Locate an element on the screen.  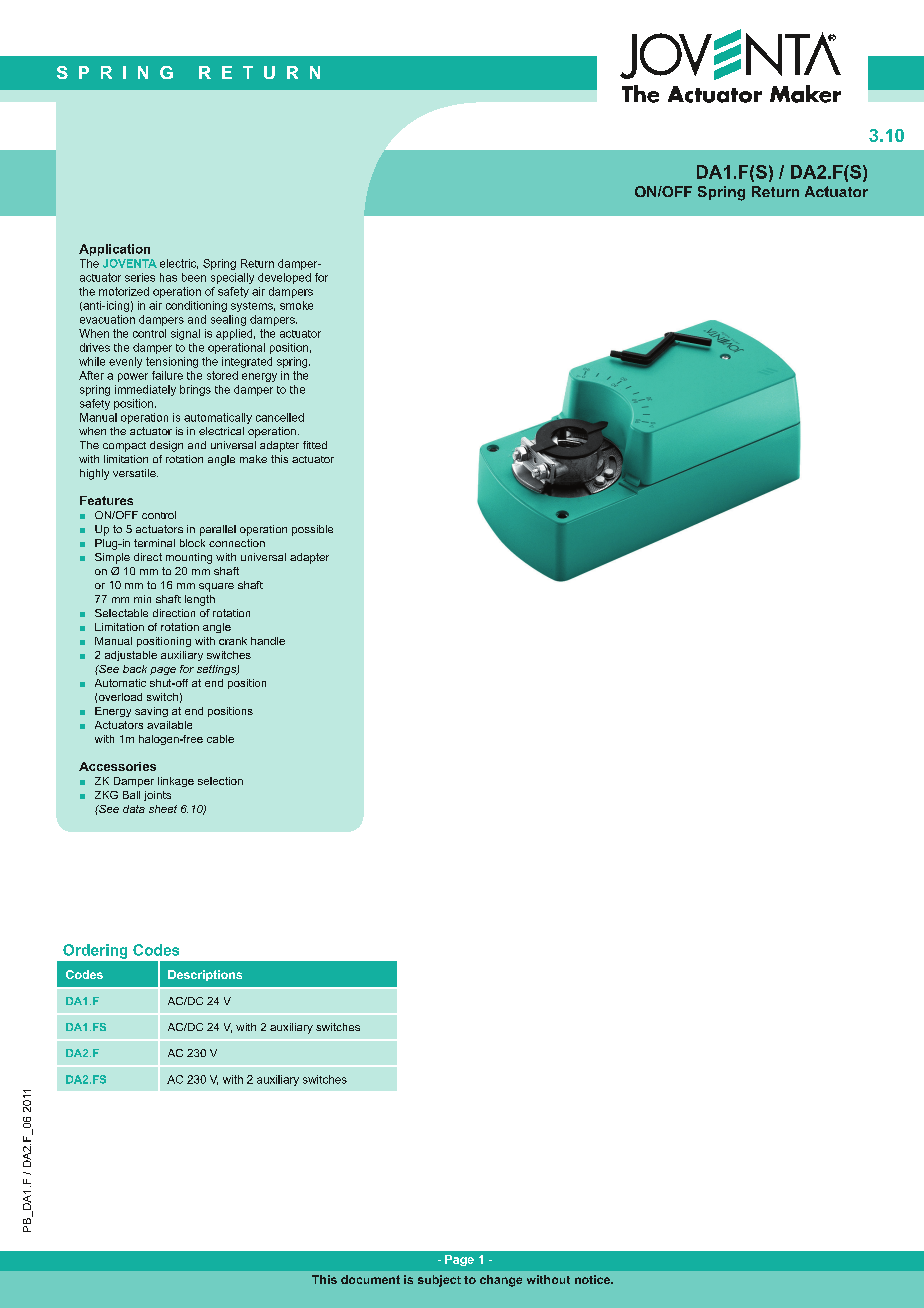
back is located at coordinates (135, 669).
